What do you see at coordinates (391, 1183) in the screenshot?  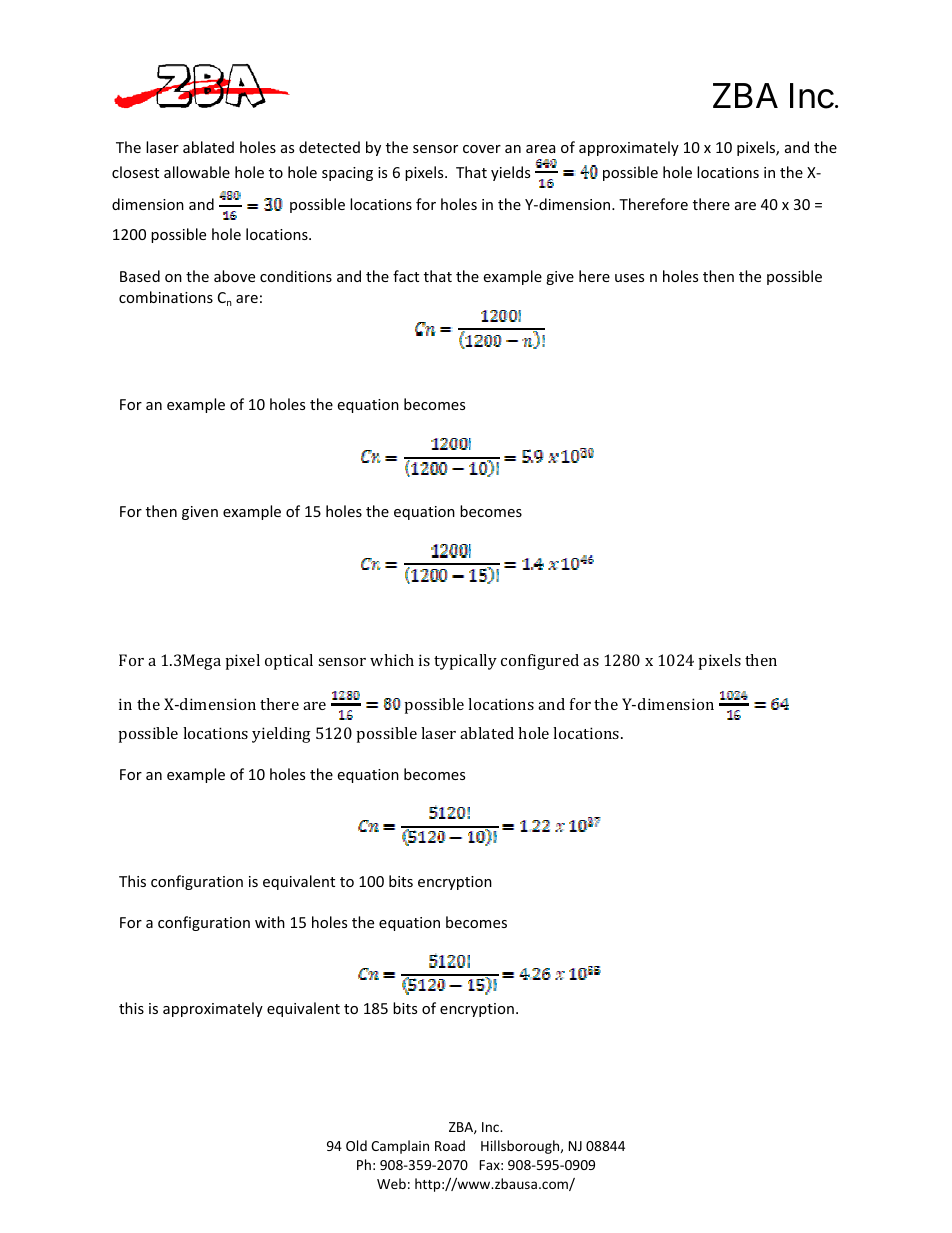 I see `Web` at bounding box center [391, 1183].
